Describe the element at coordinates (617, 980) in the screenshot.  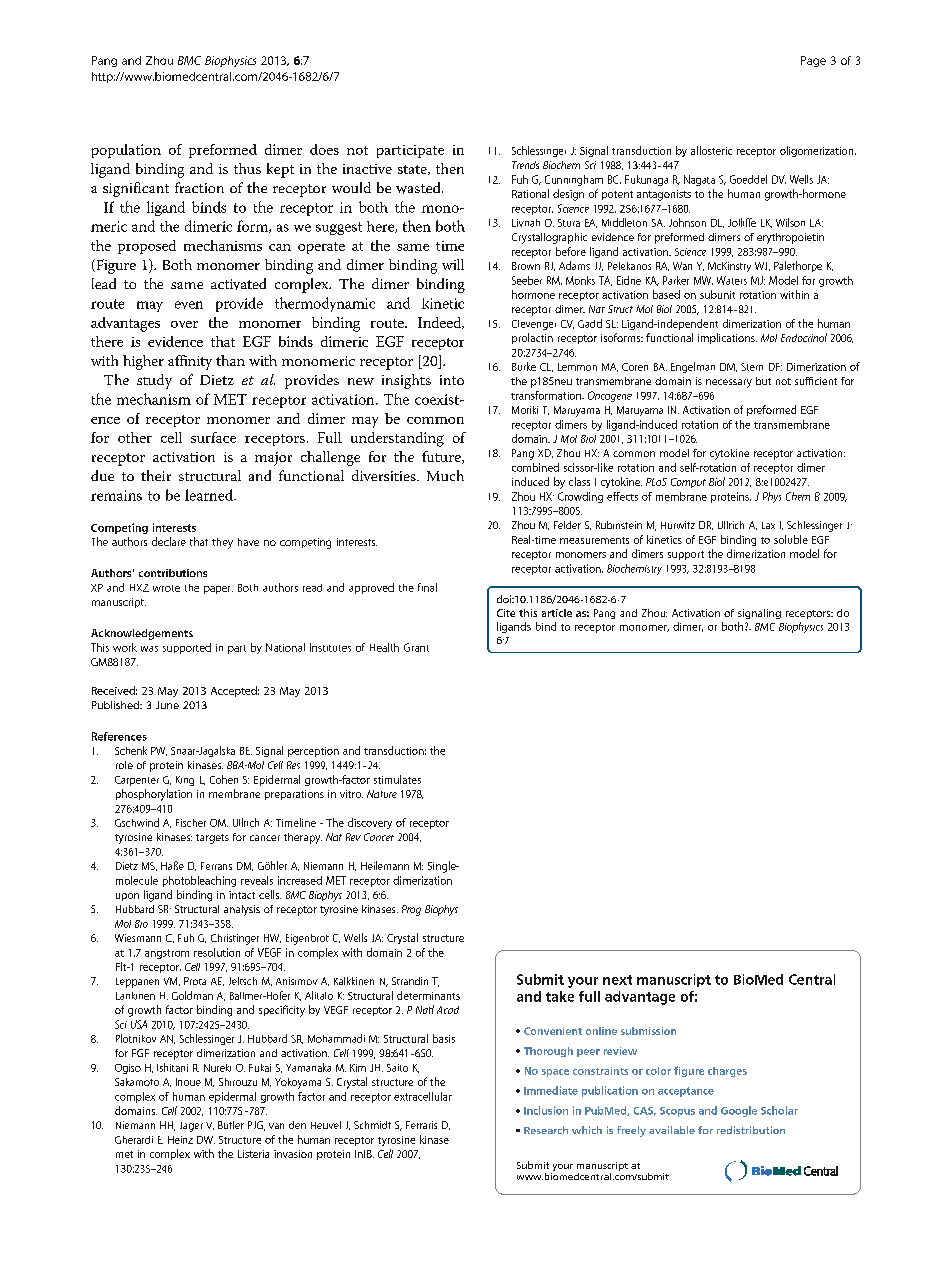
I see `next` at that location.
